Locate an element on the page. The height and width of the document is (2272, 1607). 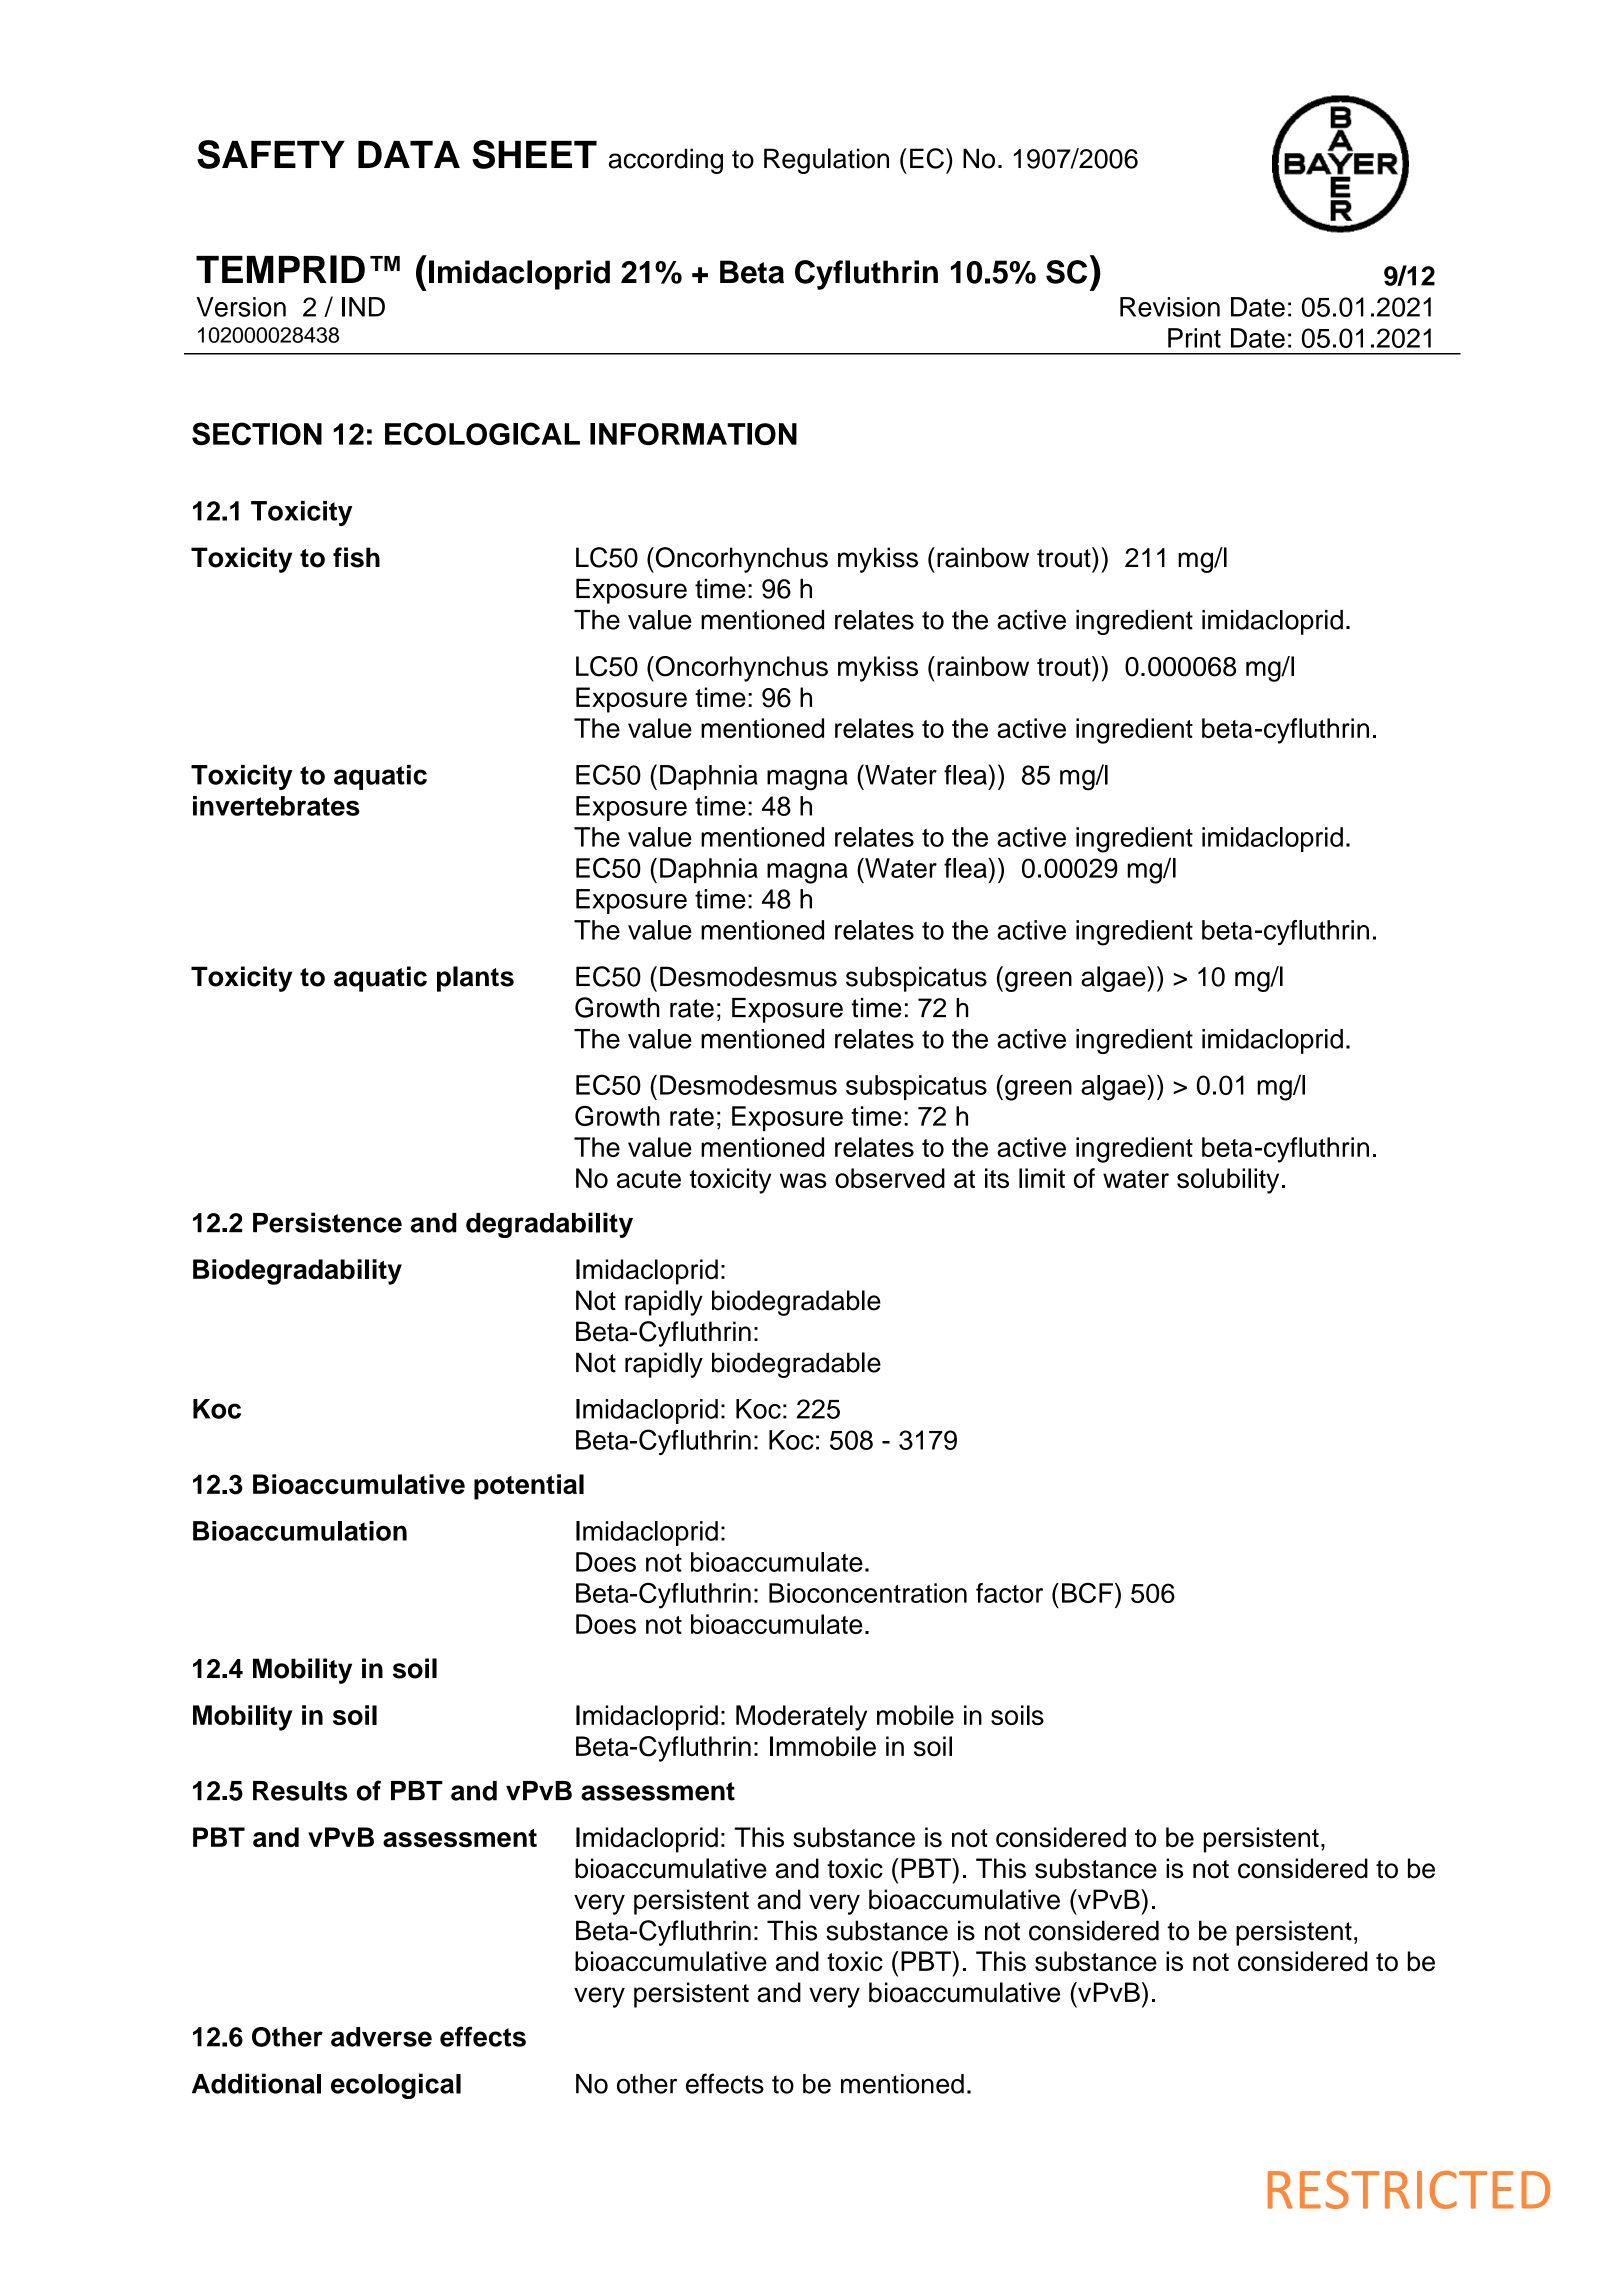
BCF is located at coordinates (1087, 1592).
